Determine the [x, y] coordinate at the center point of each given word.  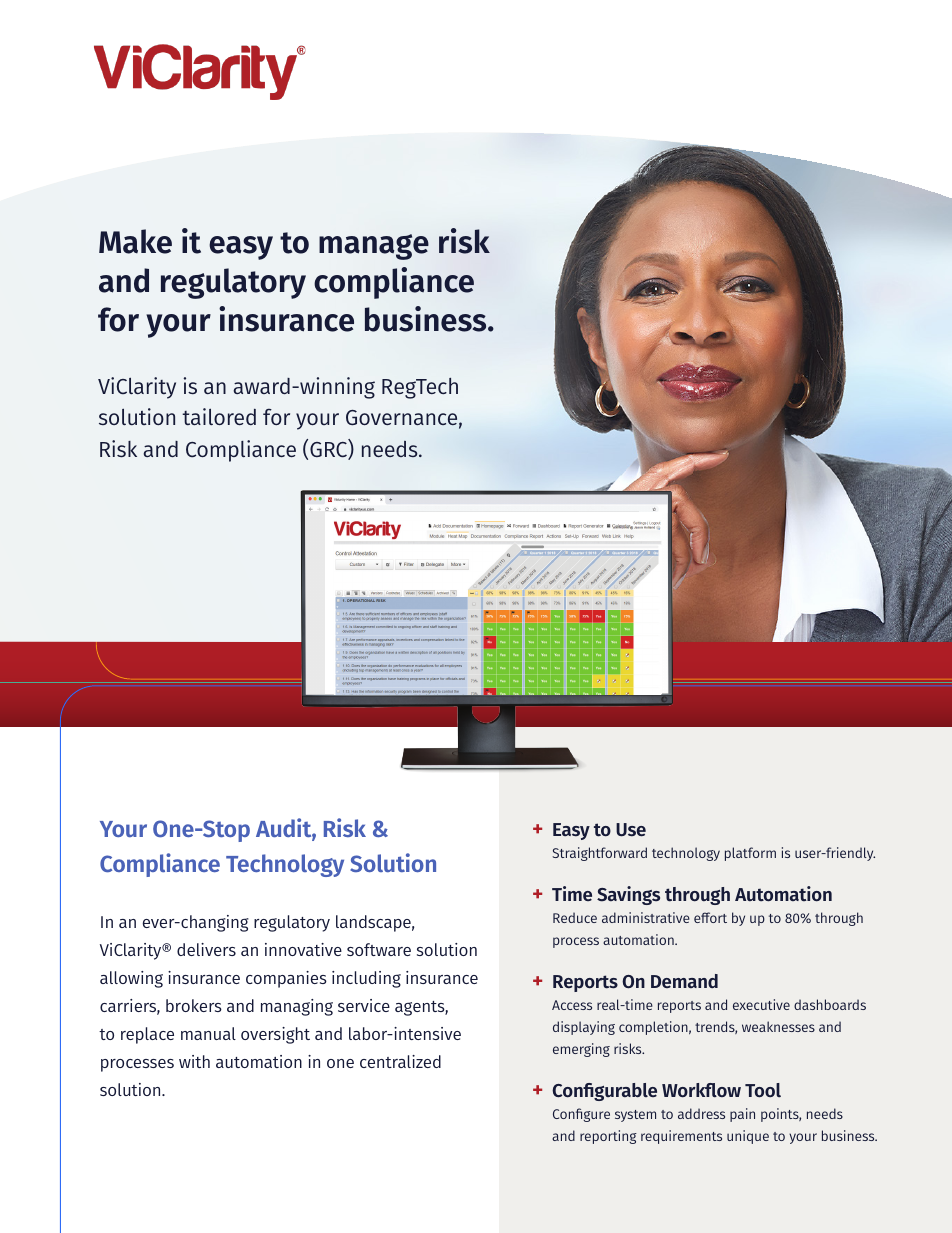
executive [761, 1004]
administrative [646, 917]
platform [750, 854]
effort [710, 917]
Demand [684, 981]
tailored [219, 416]
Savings [628, 895]
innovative [303, 949]
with [194, 1061]
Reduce [575, 917]
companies [286, 979]
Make [135, 241]
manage [374, 247]
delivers [206, 949]
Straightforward [599, 854]
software [379, 949]
